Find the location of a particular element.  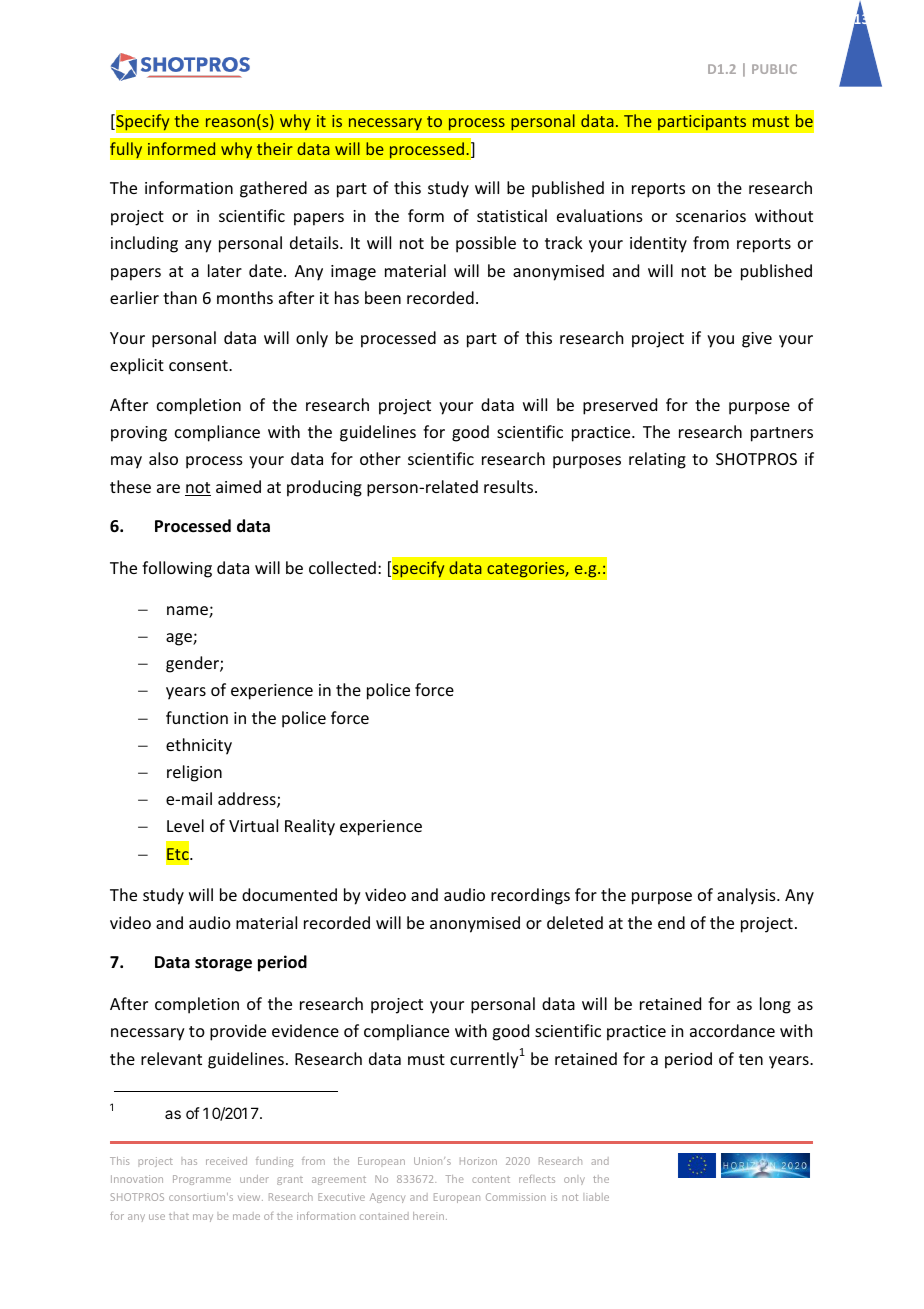

analysis is located at coordinates (747, 896).
